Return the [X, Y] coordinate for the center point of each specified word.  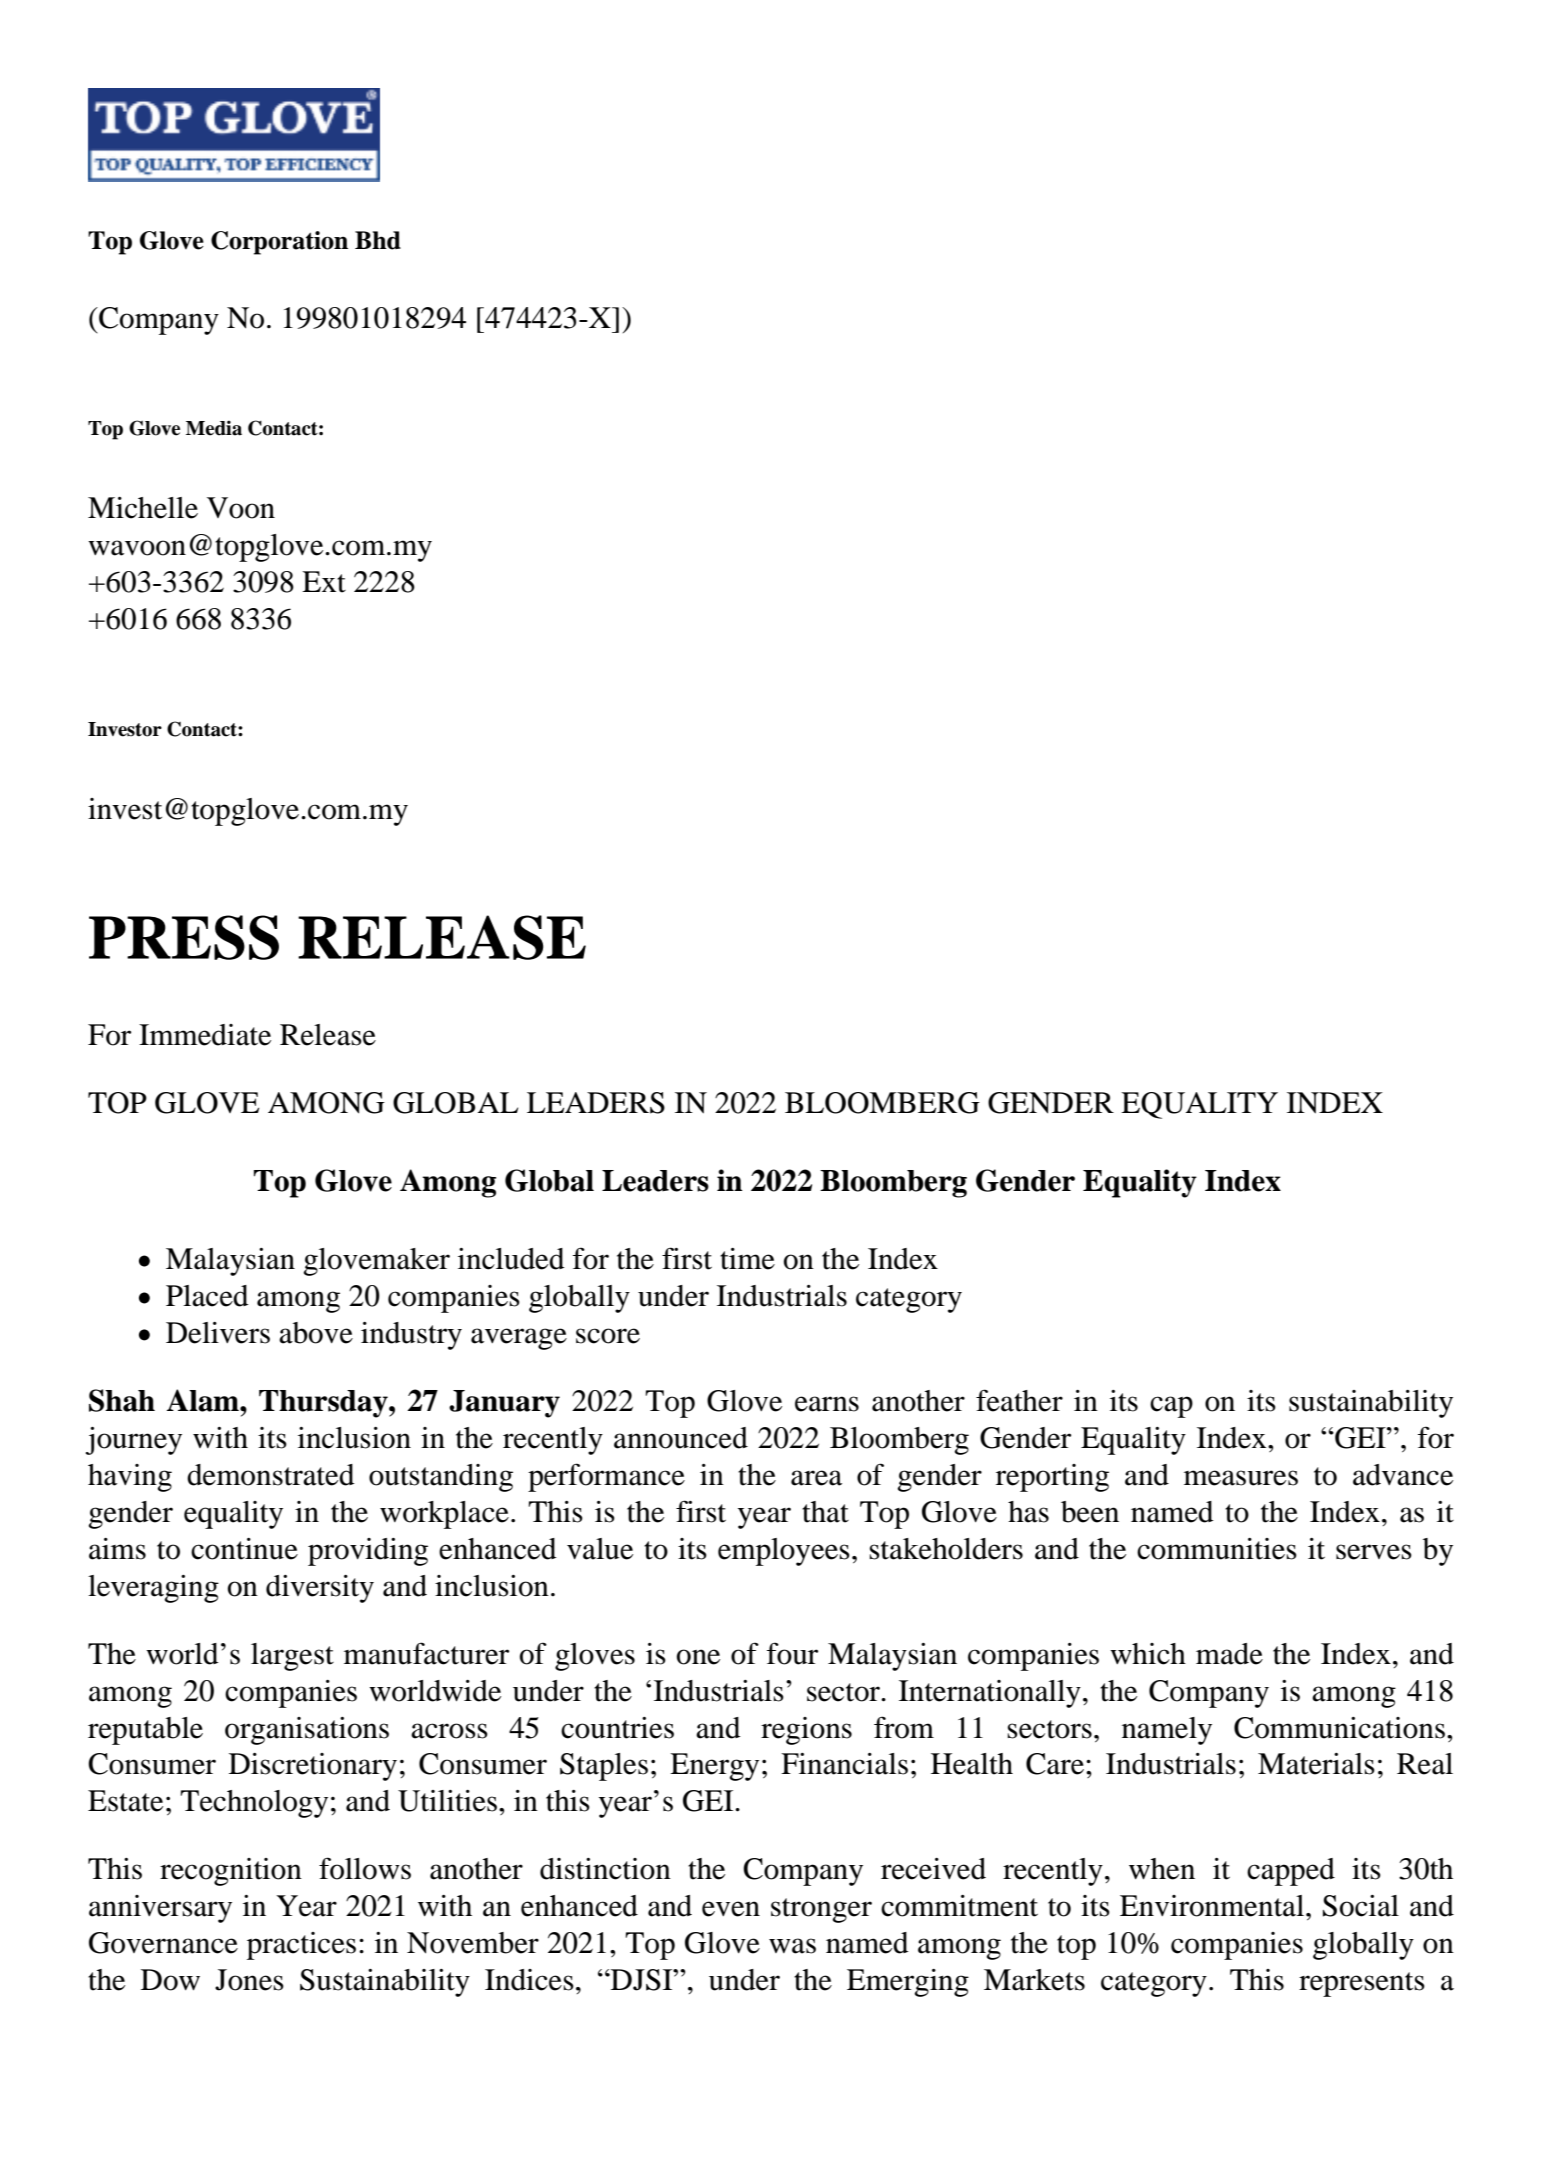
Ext [324, 582]
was [792, 1946]
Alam [204, 1400]
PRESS [184, 937]
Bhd [378, 240]
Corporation [279, 243]
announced [681, 1438]
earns [827, 1404]
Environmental [1213, 1906]
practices [301, 1946]
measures [1241, 1478]
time [747, 1259]
